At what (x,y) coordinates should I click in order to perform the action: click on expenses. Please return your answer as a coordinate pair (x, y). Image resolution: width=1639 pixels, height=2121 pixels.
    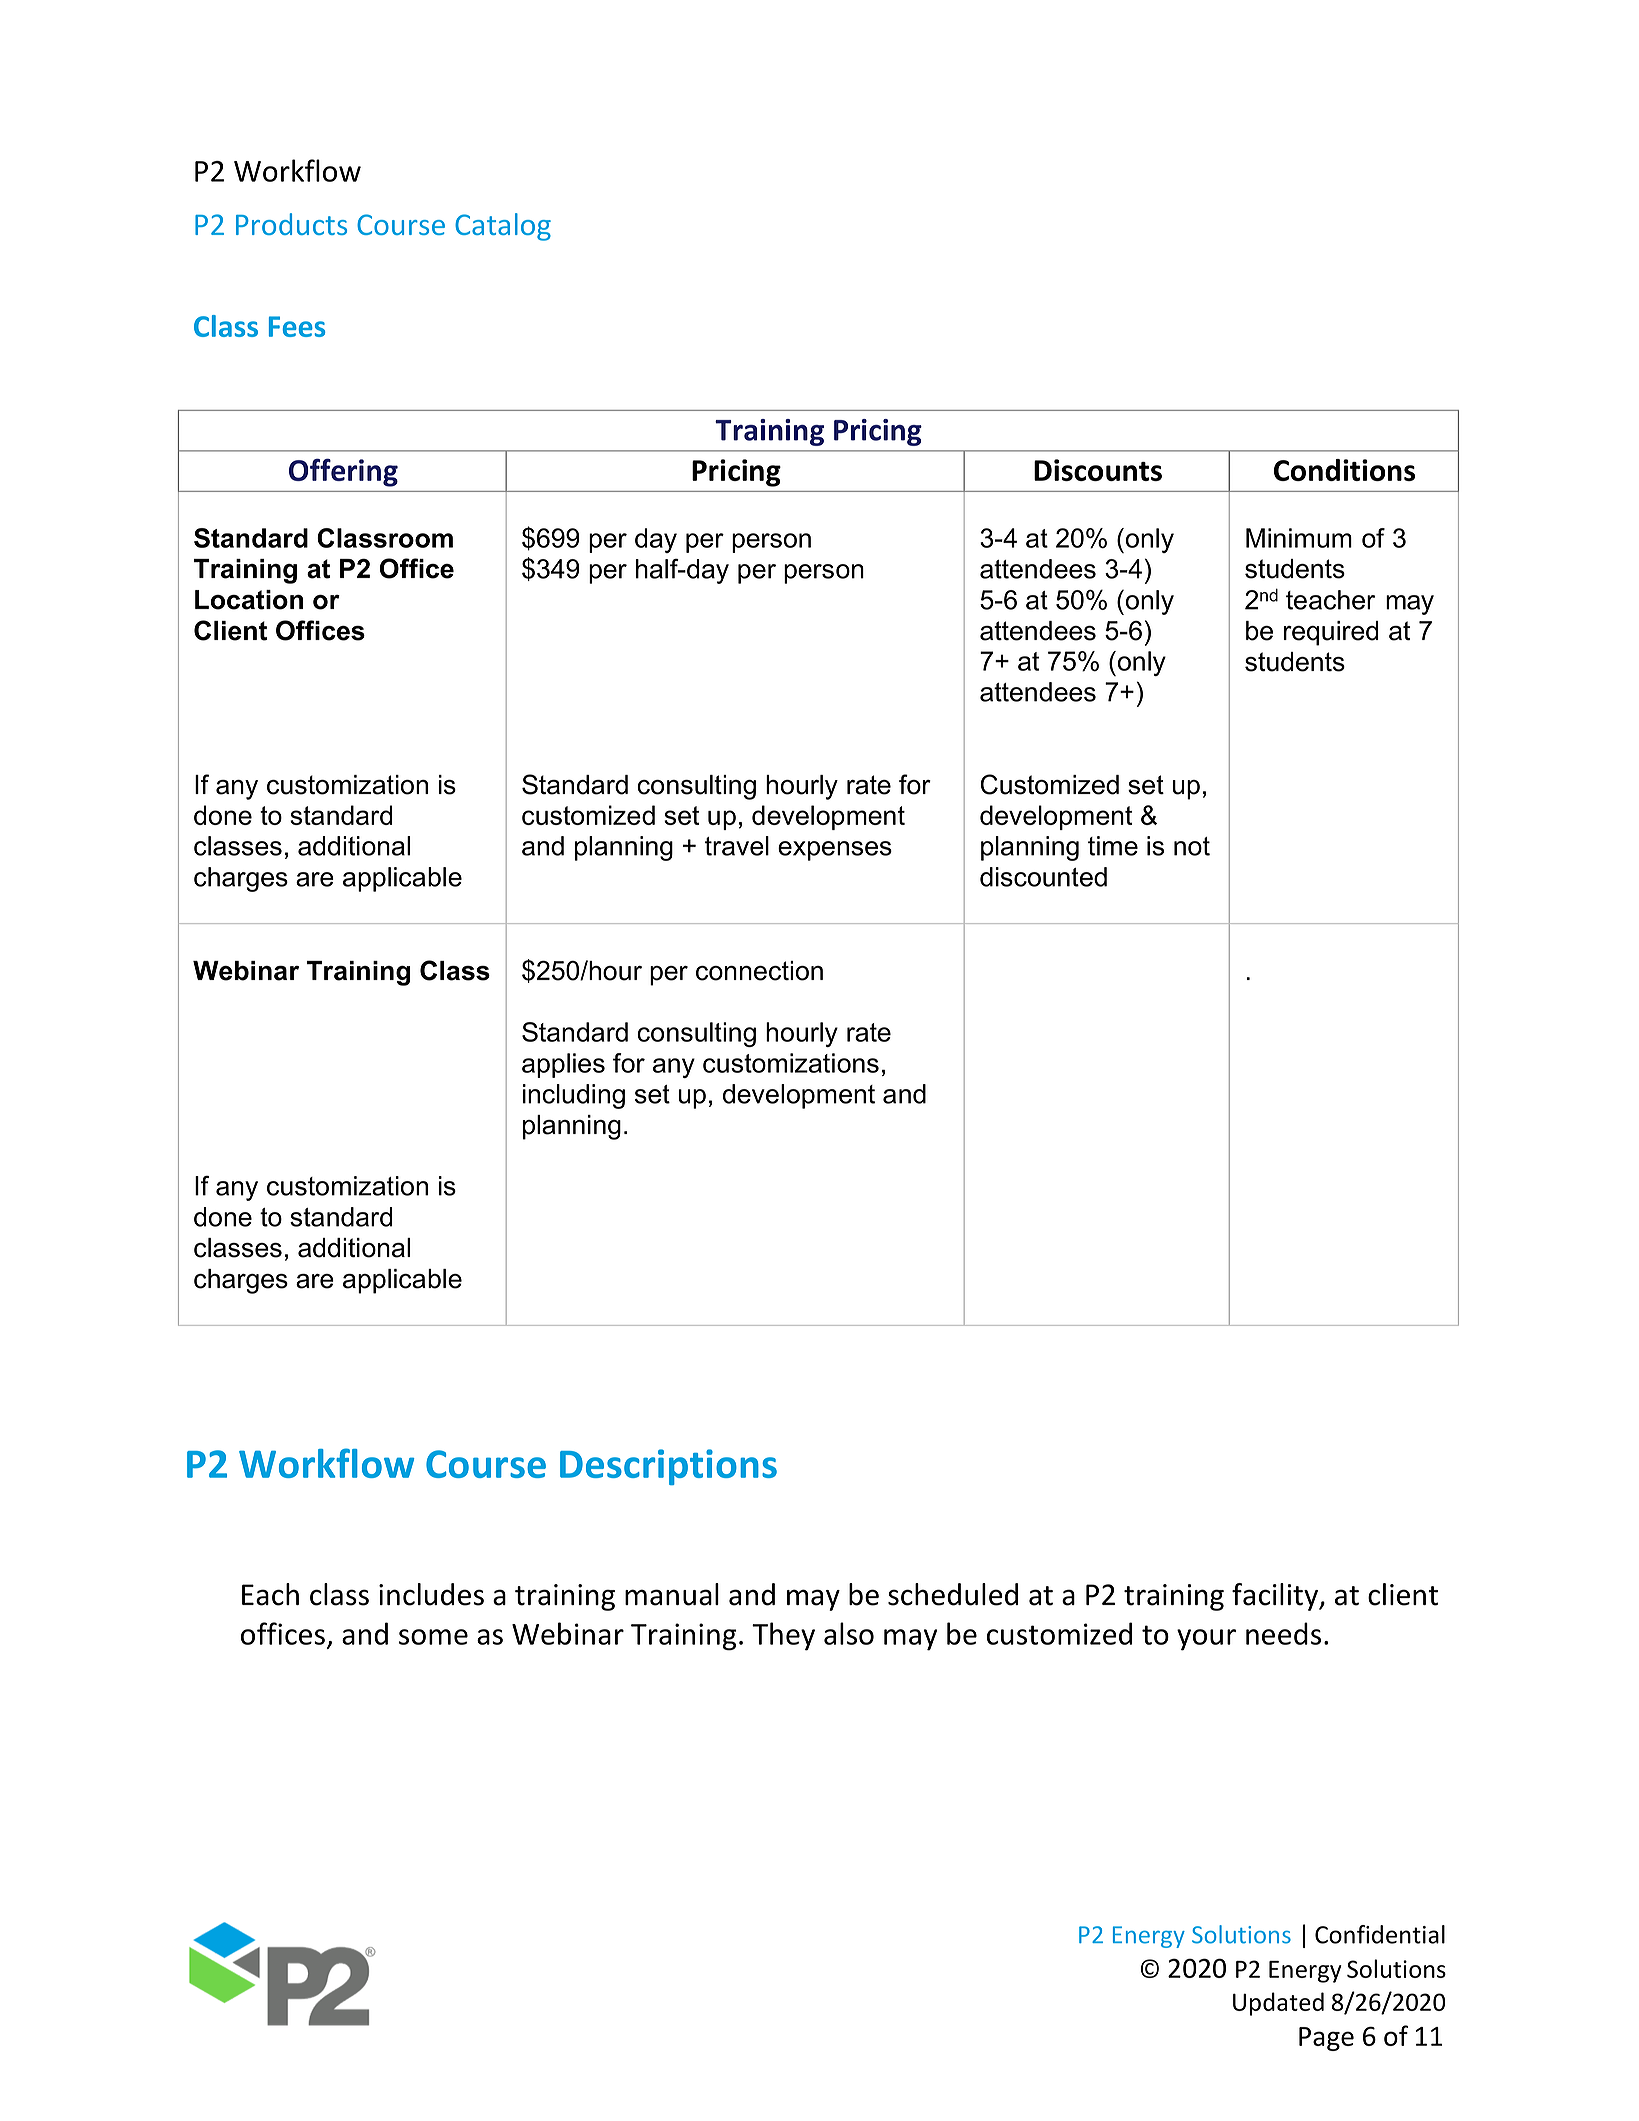
    Looking at the image, I should click on (835, 851).
